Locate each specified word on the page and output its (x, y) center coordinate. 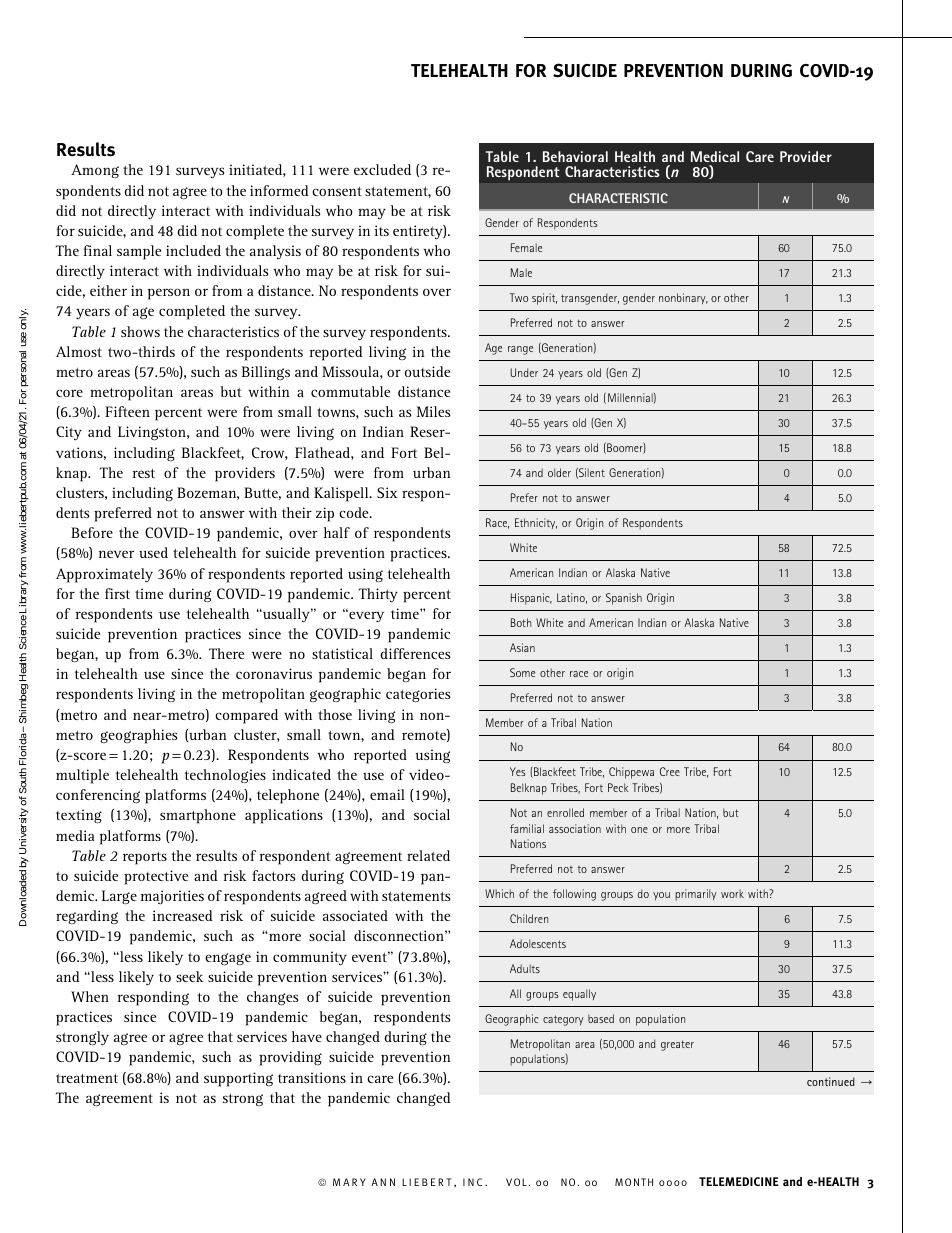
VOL (516, 1182)
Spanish (624, 599)
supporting (238, 1079)
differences (415, 653)
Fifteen (127, 411)
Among (95, 171)
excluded (382, 169)
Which (499, 893)
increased (183, 915)
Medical (715, 156)
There (226, 653)
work (732, 893)
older (559, 472)
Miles (434, 411)
